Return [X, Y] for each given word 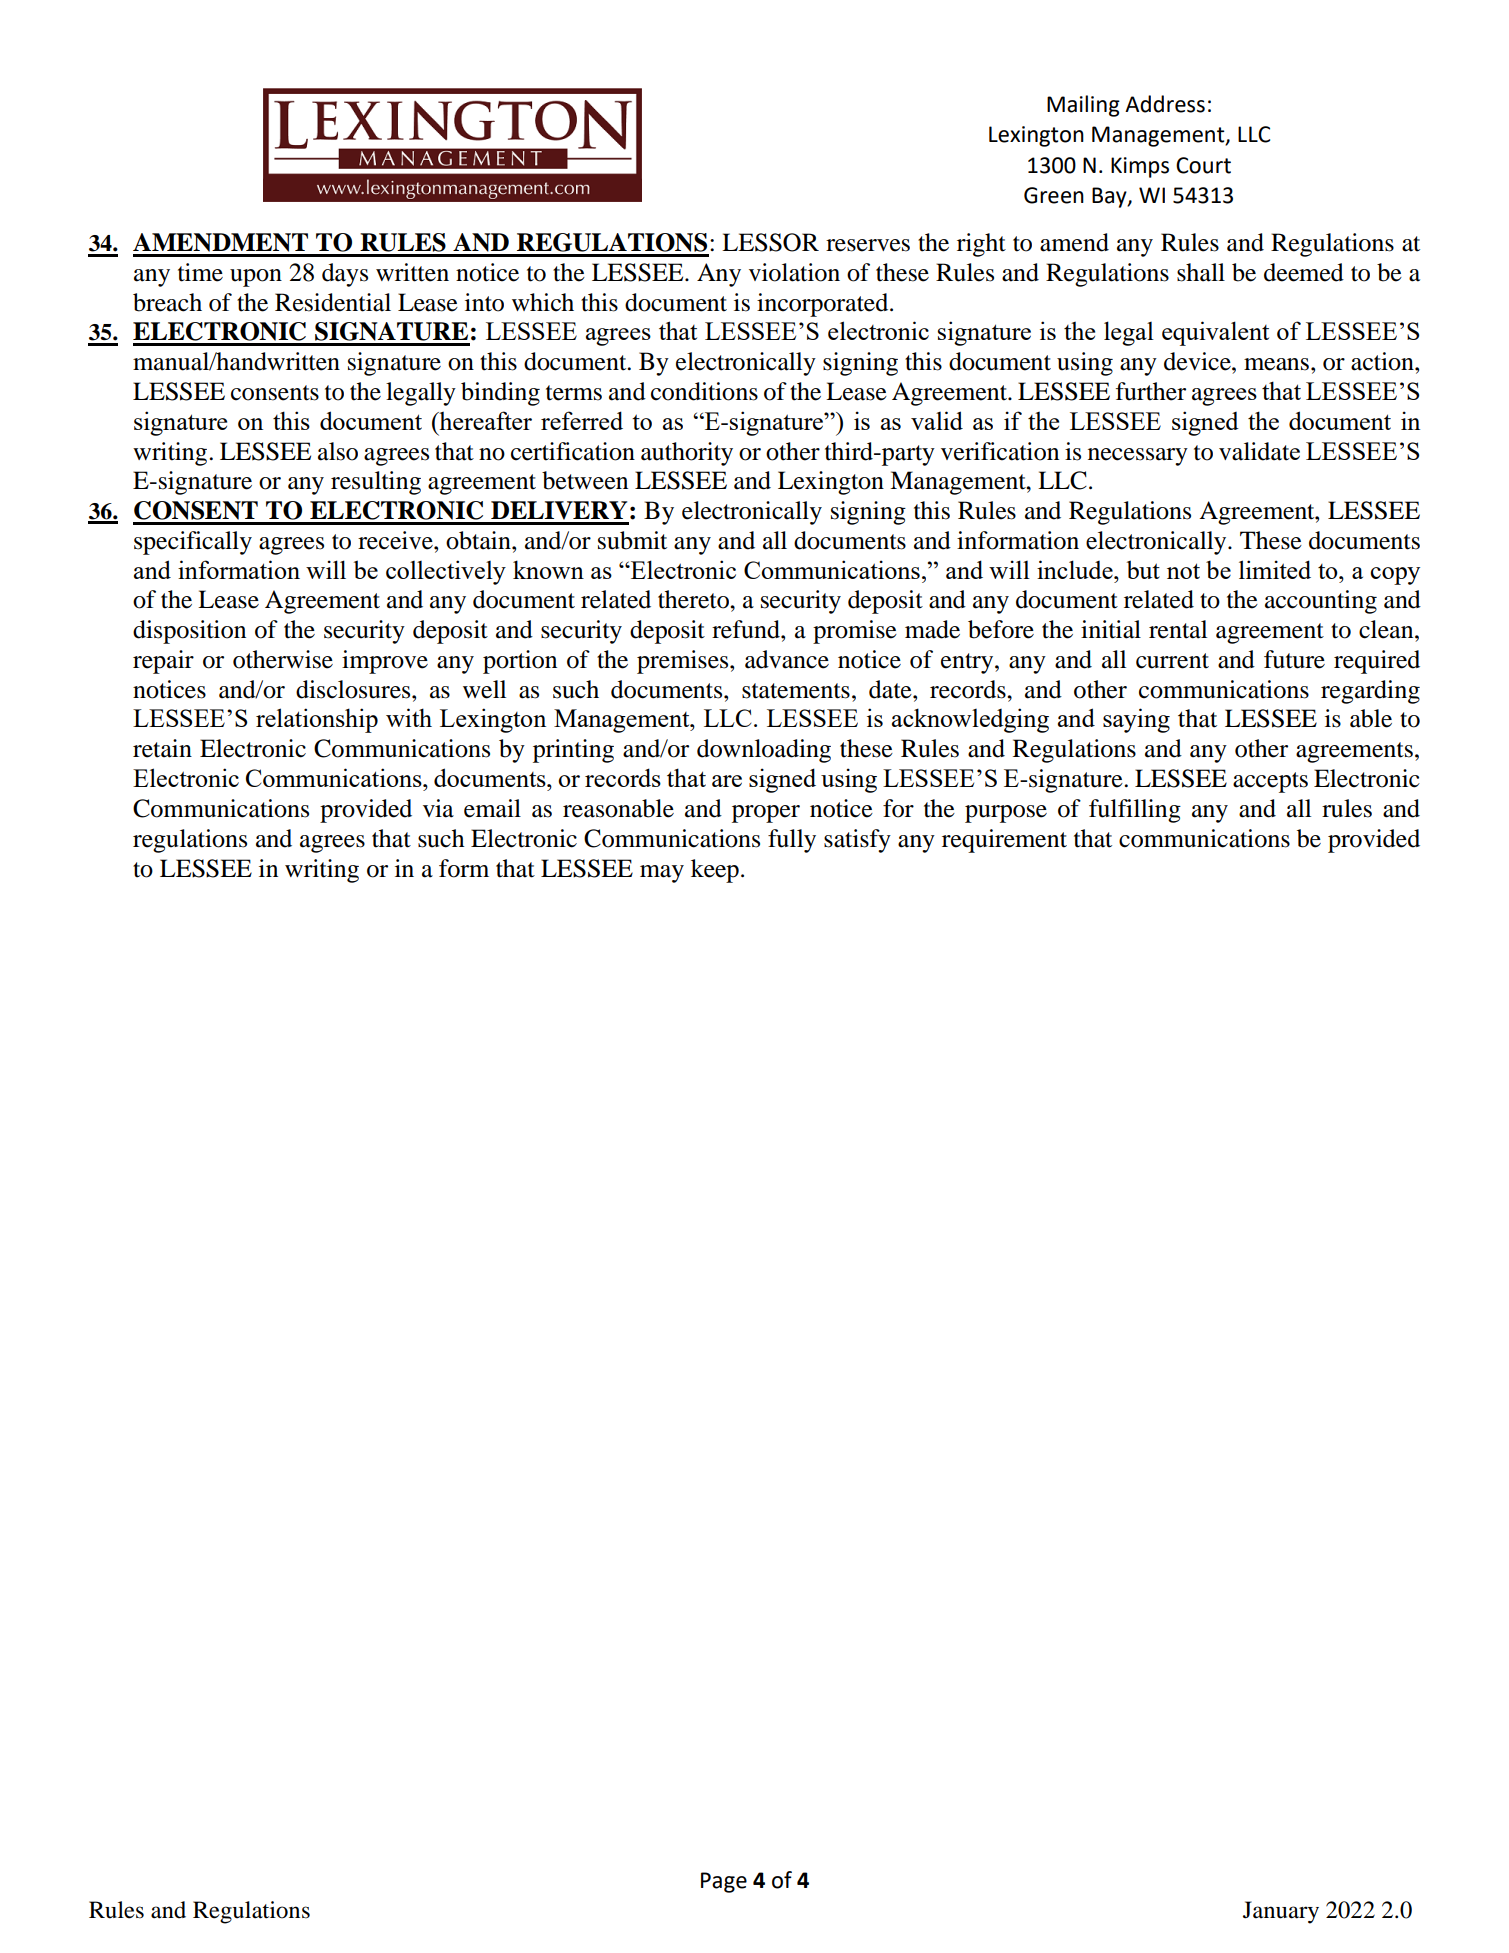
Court [1203, 165]
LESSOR [770, 242]
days [345, 275]
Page [724, 1882]
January [1281, 1912]
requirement [1004, 841]
